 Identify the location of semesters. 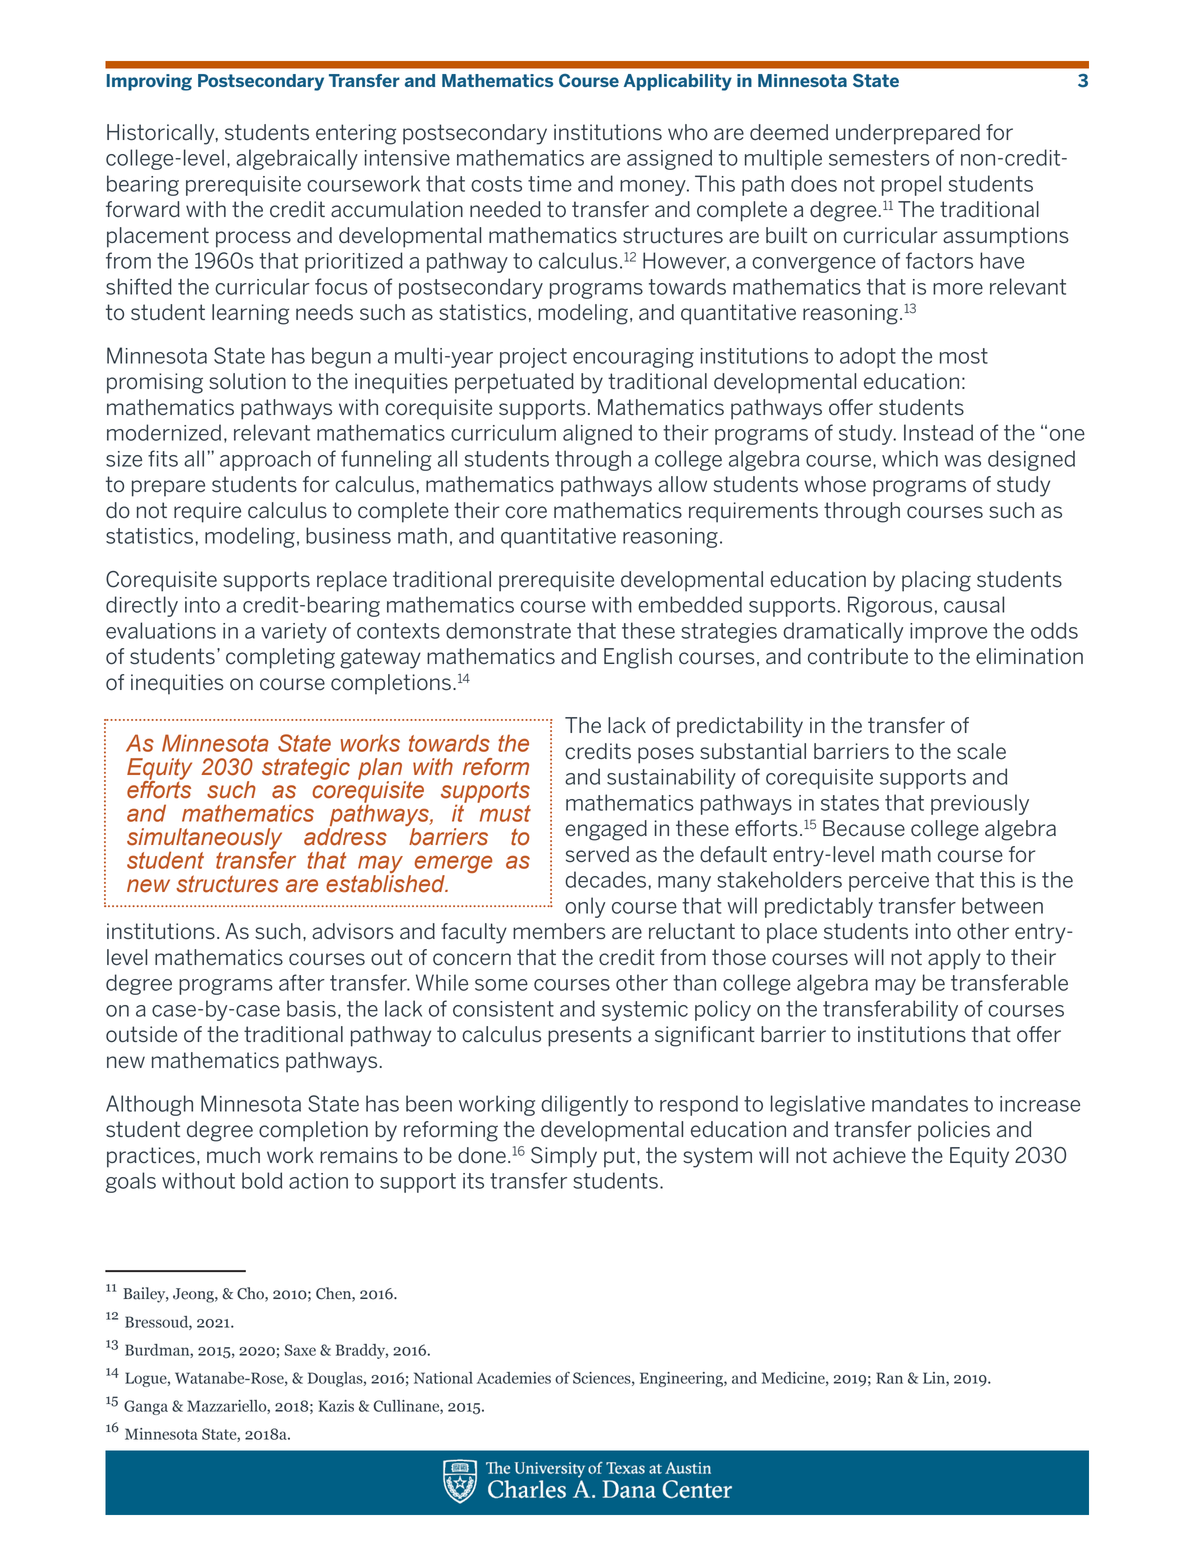
(879, 158).
